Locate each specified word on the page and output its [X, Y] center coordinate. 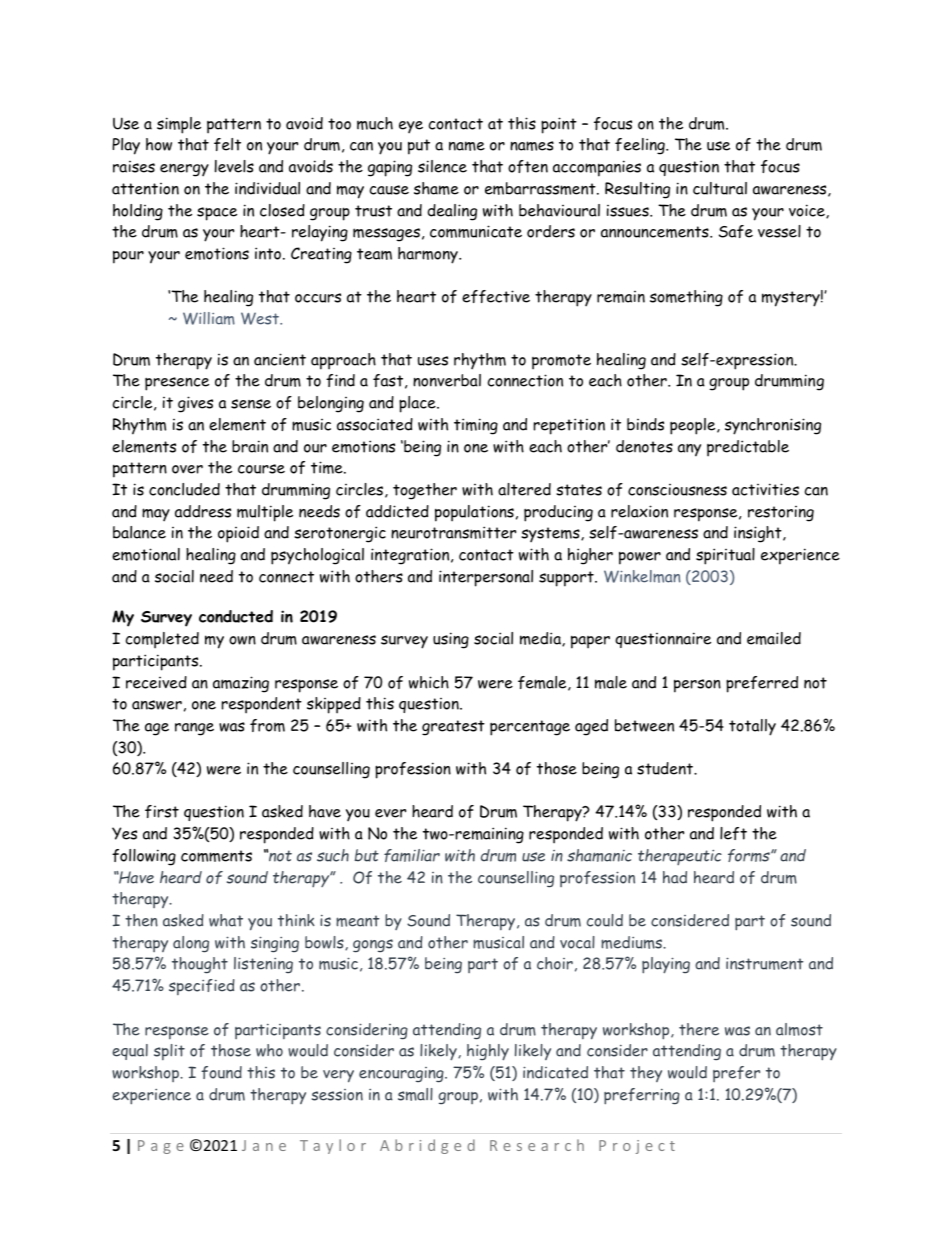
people [694, 426]
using [451, 640]
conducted [236, 616]
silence [442, 166]
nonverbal [447, 380]
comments [216, 856]
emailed [774, 638]
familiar [412, 855]
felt [227, 144]
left [733, 833]
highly [488, 1052]
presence [177, 384]
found [221, 1072]
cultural [720, 188]
